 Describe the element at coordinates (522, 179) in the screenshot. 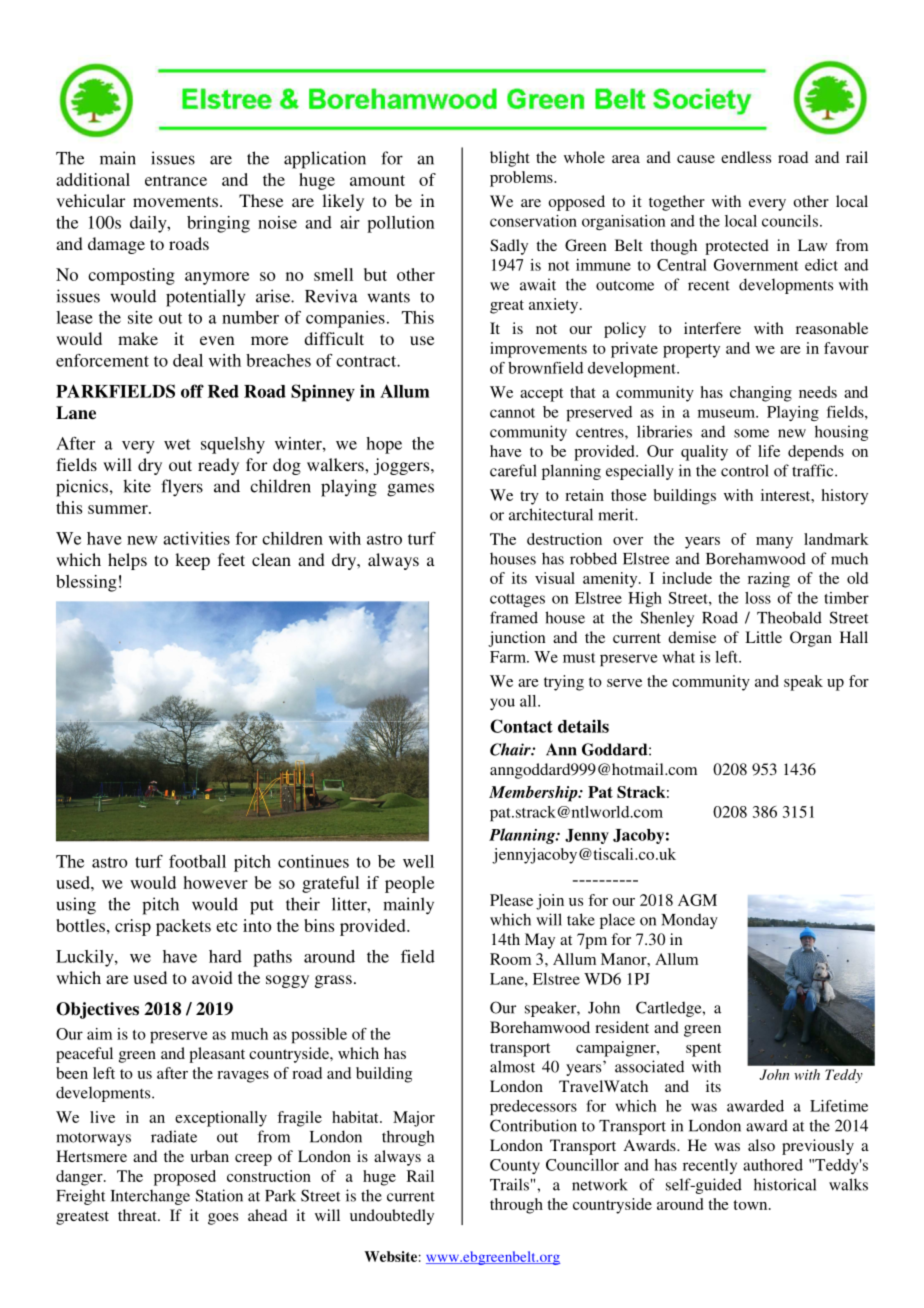

I see `problems` at that location.
